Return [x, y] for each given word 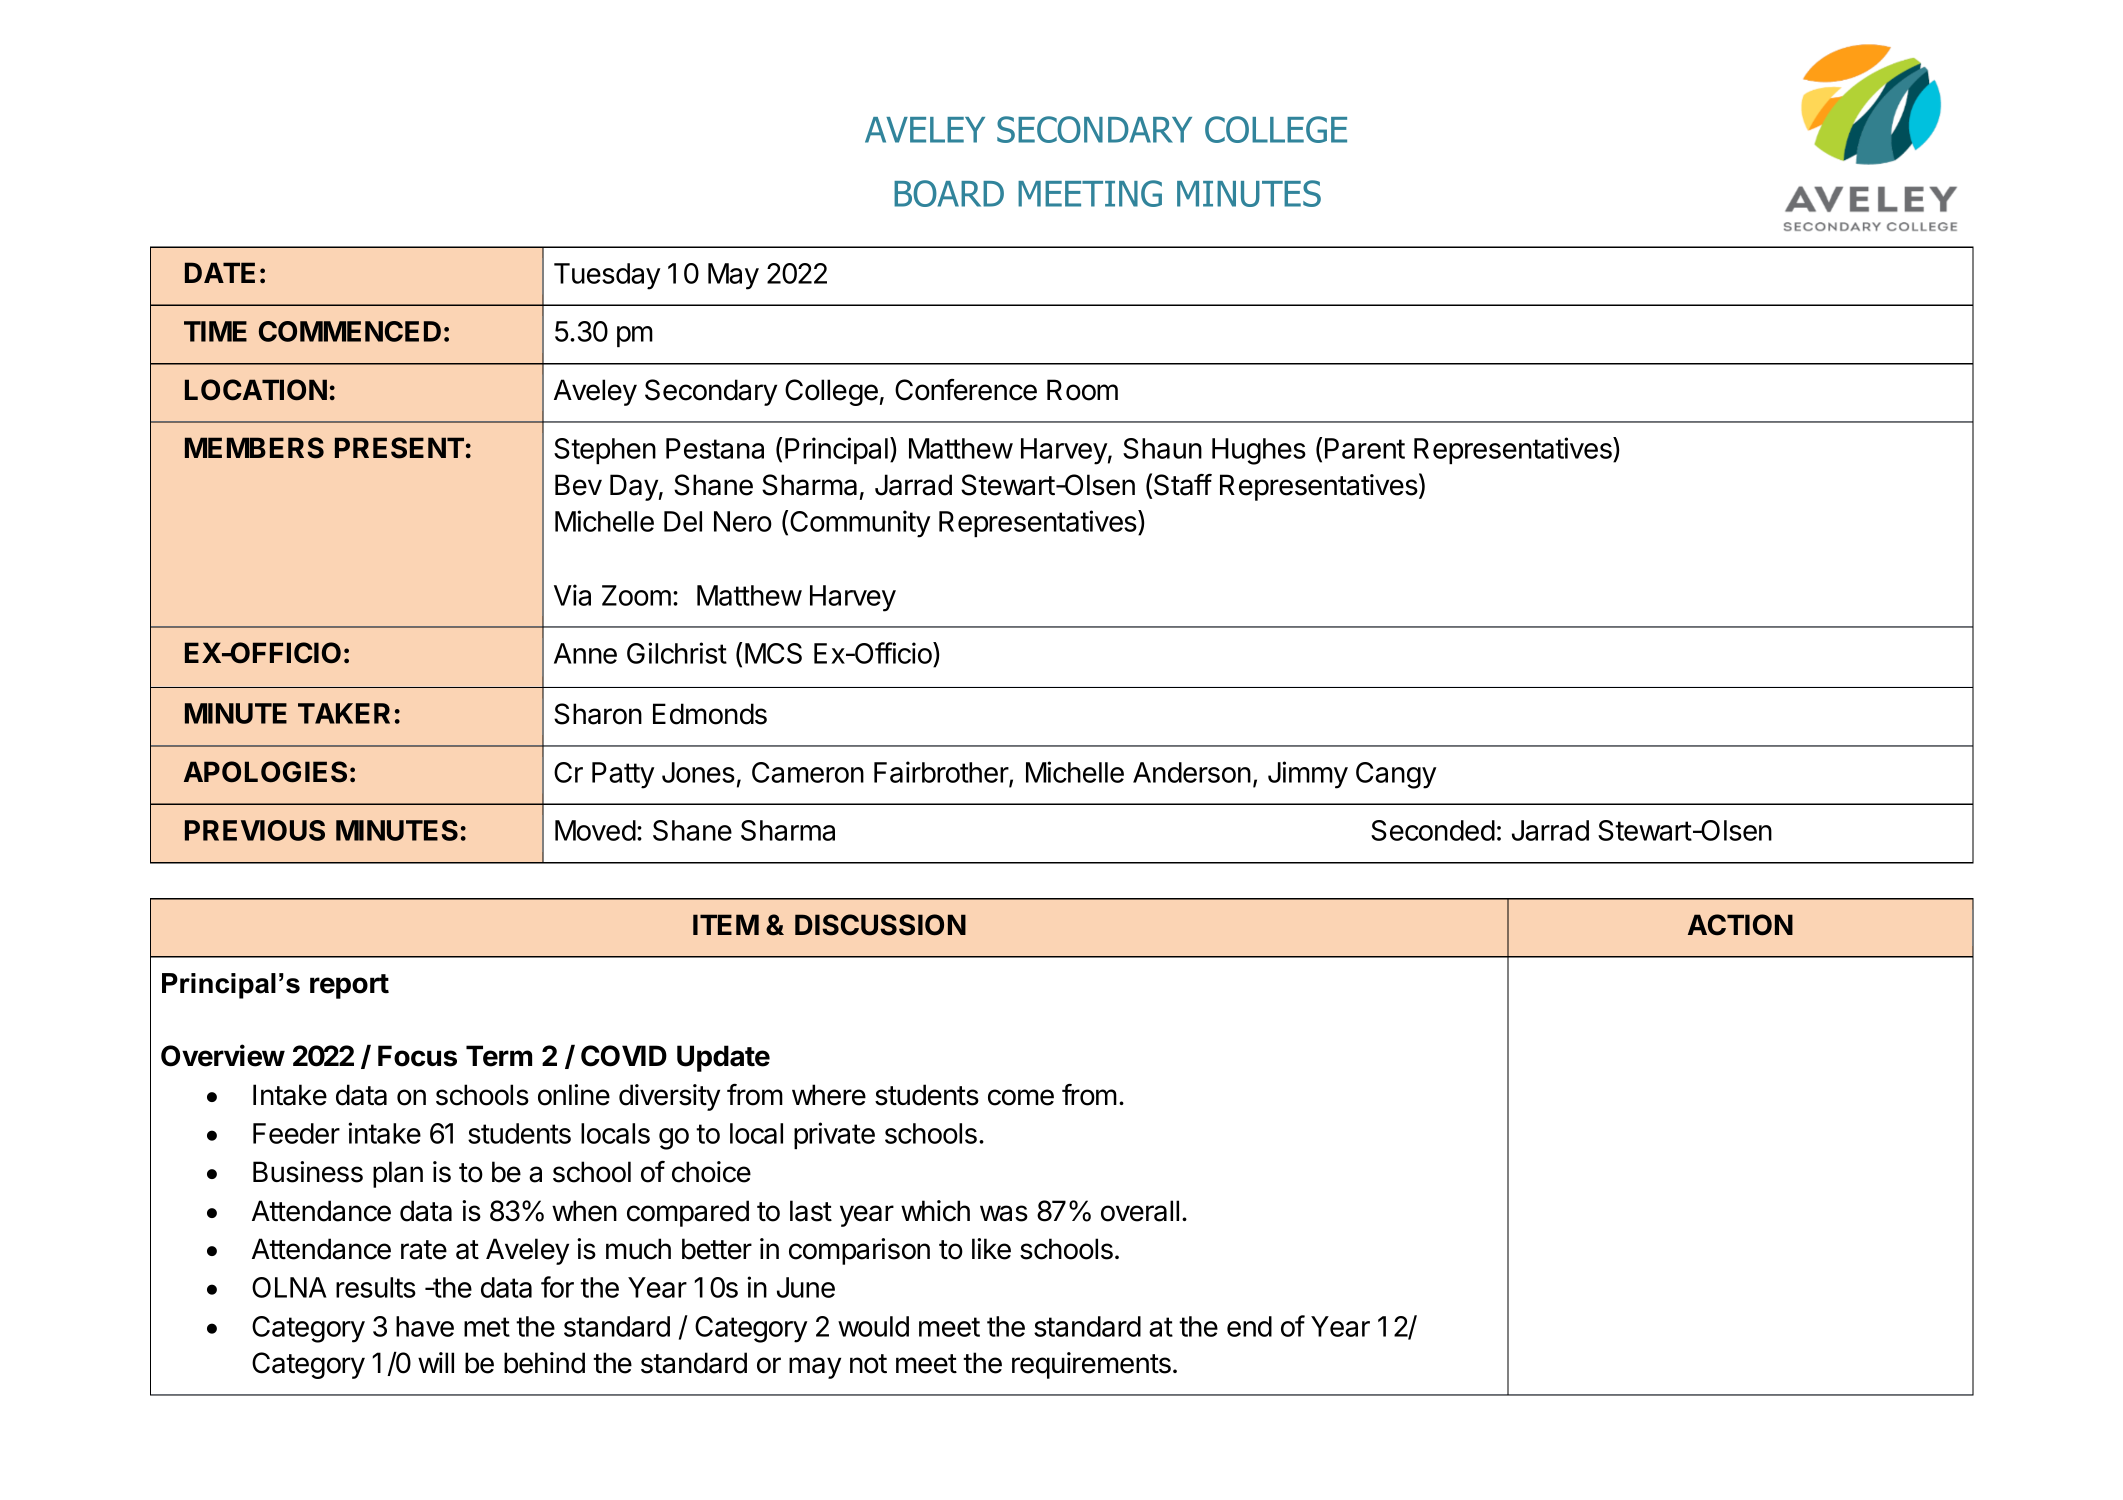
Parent [1365, 448]
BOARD [949, 193]
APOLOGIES [265, 772]
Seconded [1433, 830]
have [425, 1326]
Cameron [808, 772]
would [873, 1326]
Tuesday [607, 276]
